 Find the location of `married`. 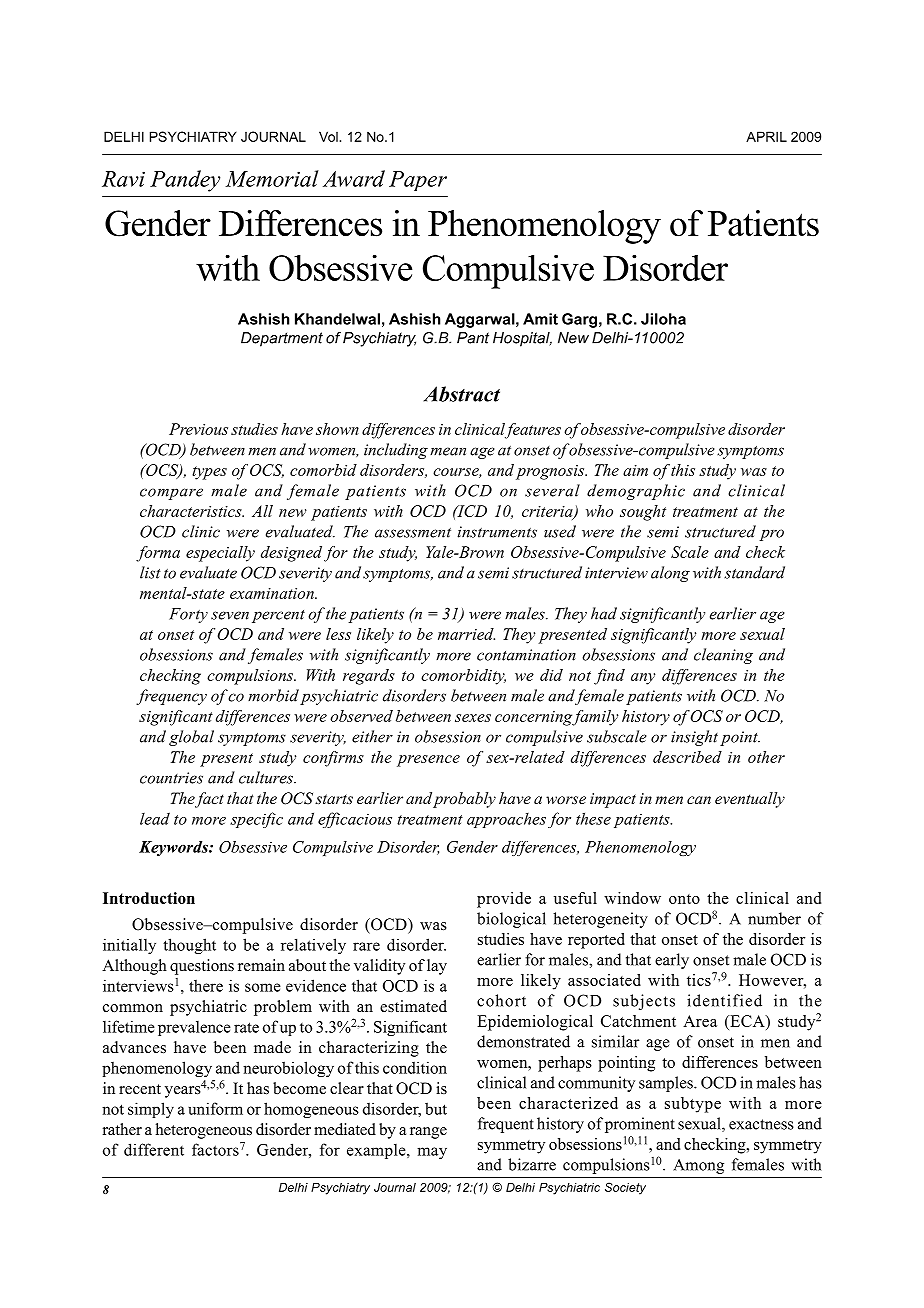

married is located at coordinates (466, 634).
